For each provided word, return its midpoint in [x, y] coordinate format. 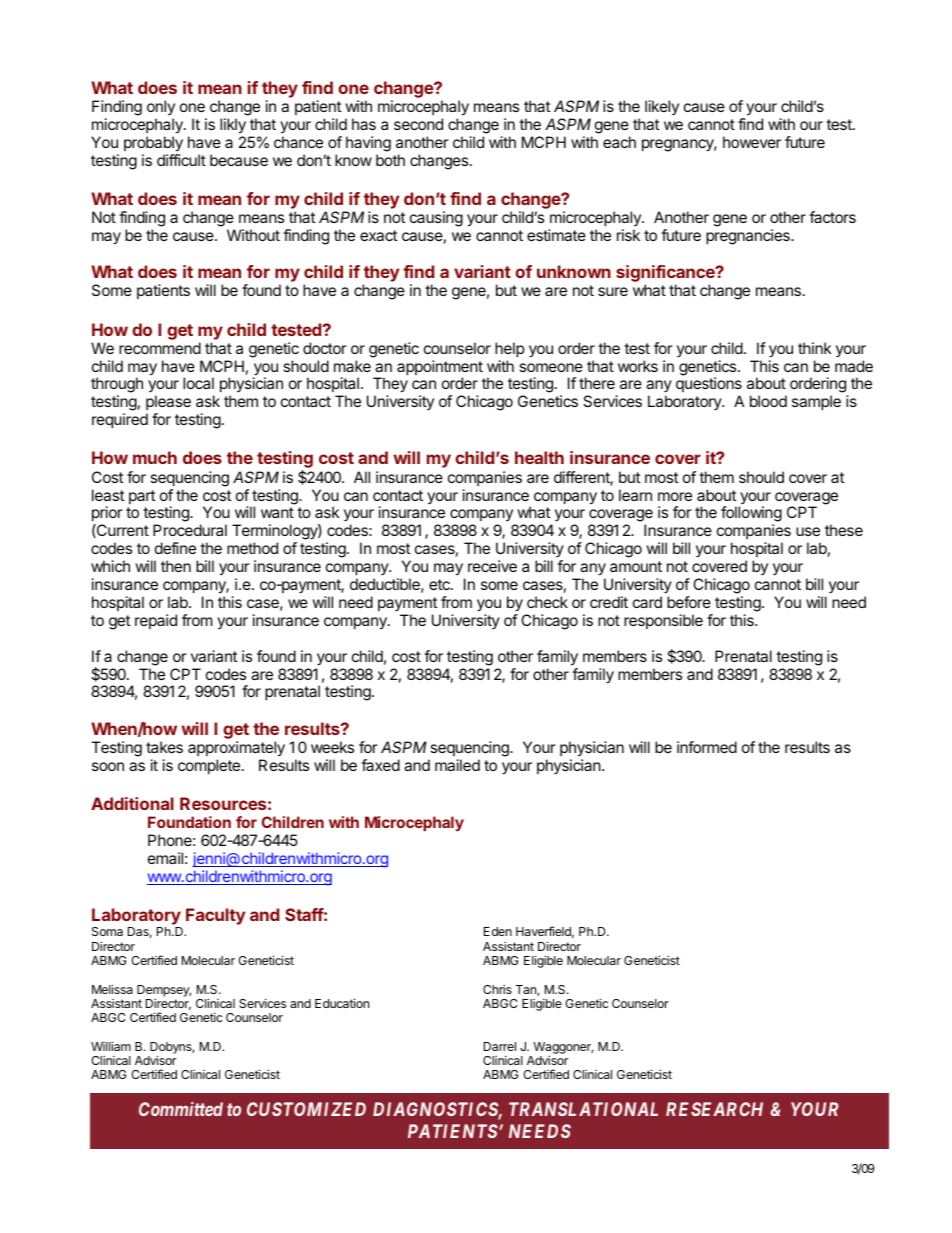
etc [440, 584]
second [418, 124]
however [752, 142]
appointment [440, 369]
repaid [156, 621]
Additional [132, 803]
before [689, 602]
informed [707, 747]
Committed [181, 1109]
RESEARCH [714, 1109]
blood [768, 401]
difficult [181, 160]
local [198, 383]
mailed [457, 765]
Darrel [500, 1046]
